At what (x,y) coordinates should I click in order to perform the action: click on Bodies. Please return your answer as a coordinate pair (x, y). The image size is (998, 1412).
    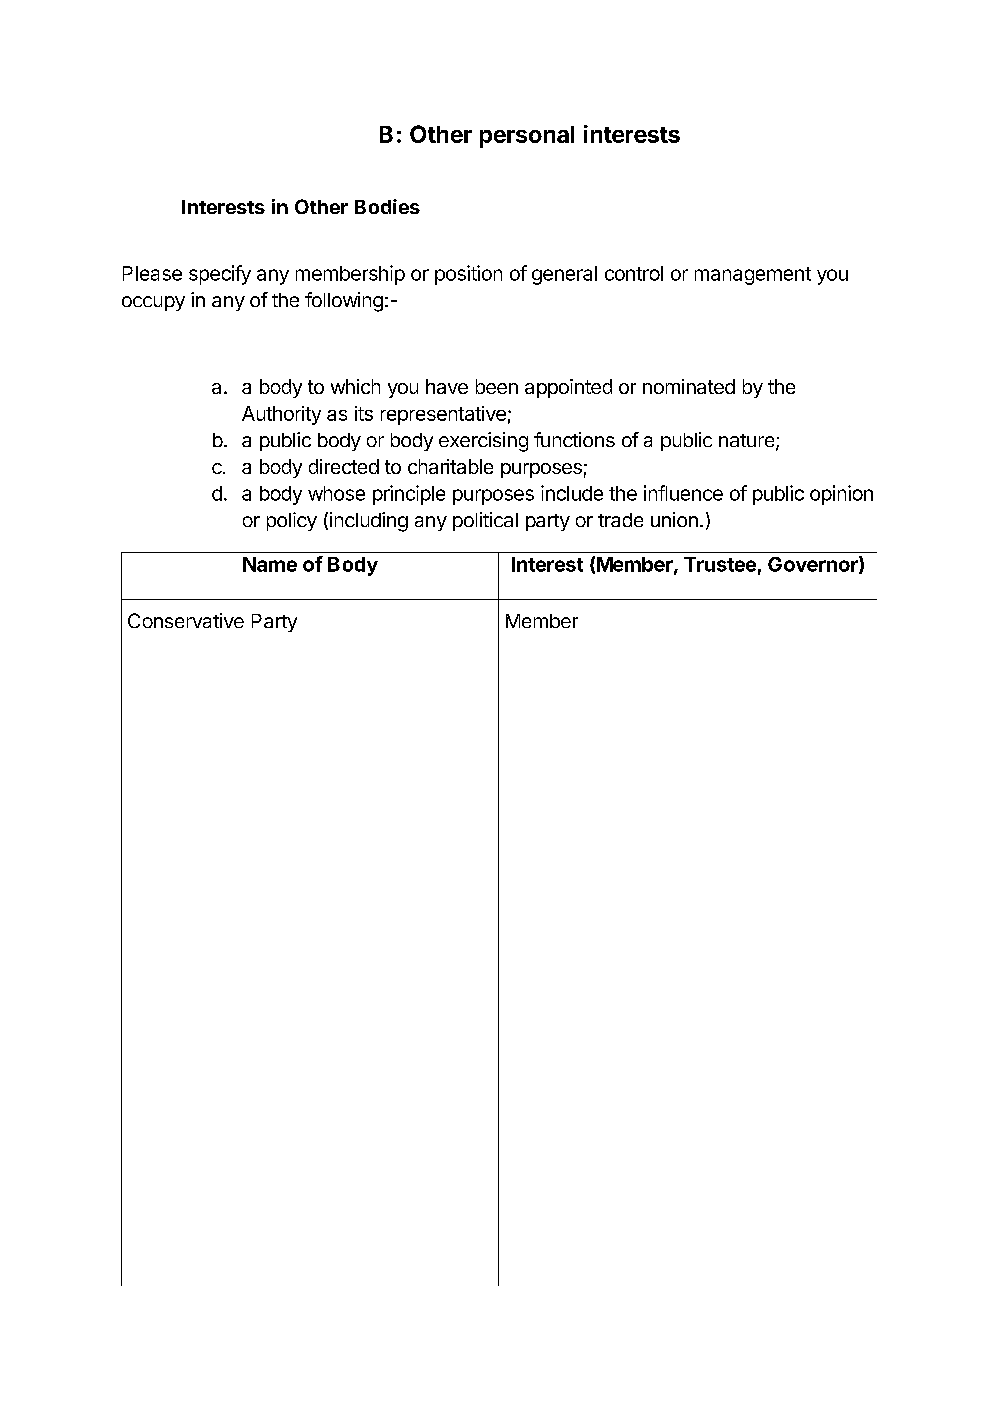
    Looking at the image, I should click on (387, 206).
